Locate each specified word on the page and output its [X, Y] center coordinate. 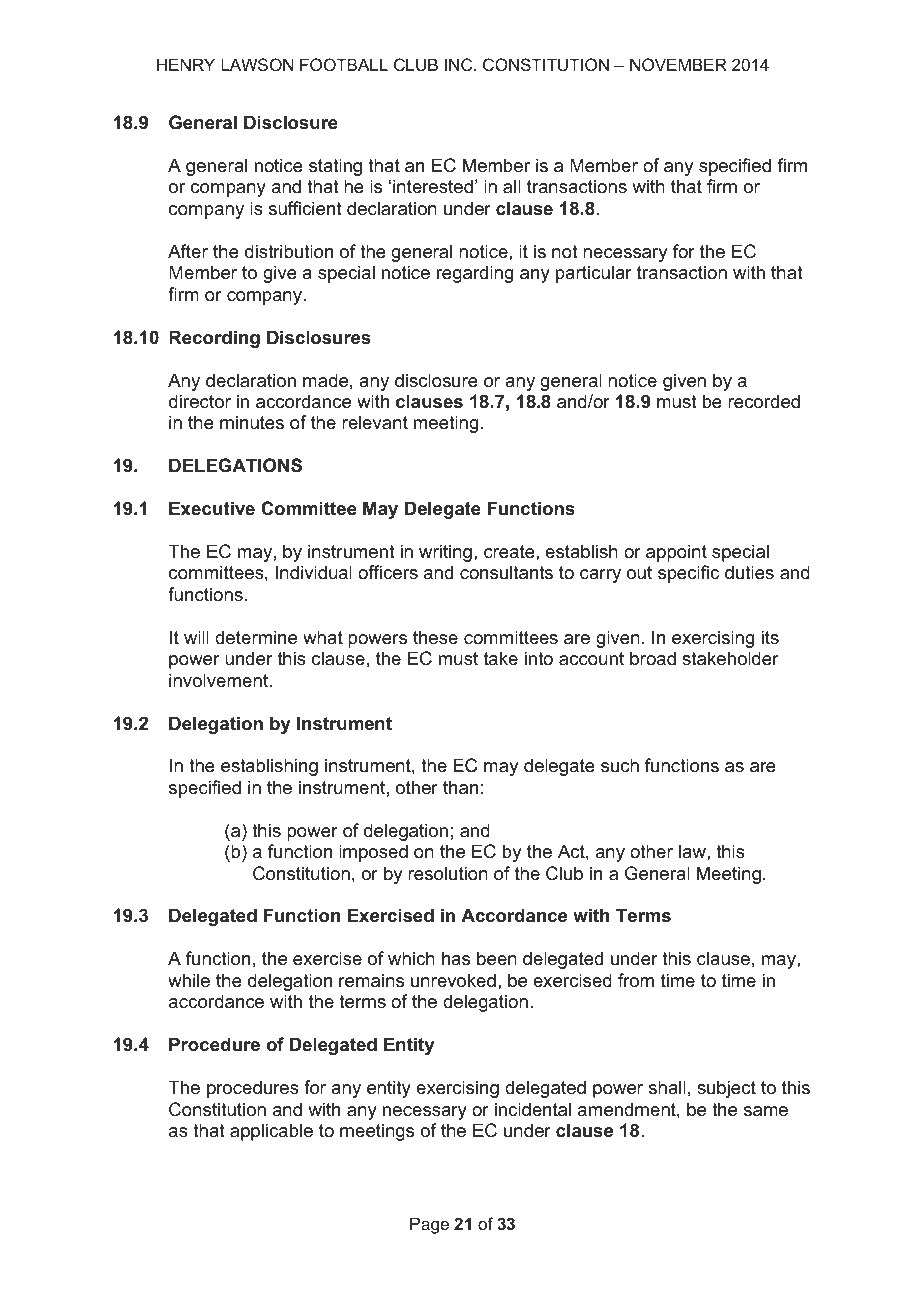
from [636, 980]
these [435, 637]
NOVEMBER [678, 64]
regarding [475, 274]
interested [433, 186]
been [497, 958]
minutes [252, 422]
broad [653, 658]
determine [256, 637]
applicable [271, 1132]
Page [429, 1225]
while [189, 980]
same [766, 1111]
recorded [764, 401]
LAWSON [257, 64]
